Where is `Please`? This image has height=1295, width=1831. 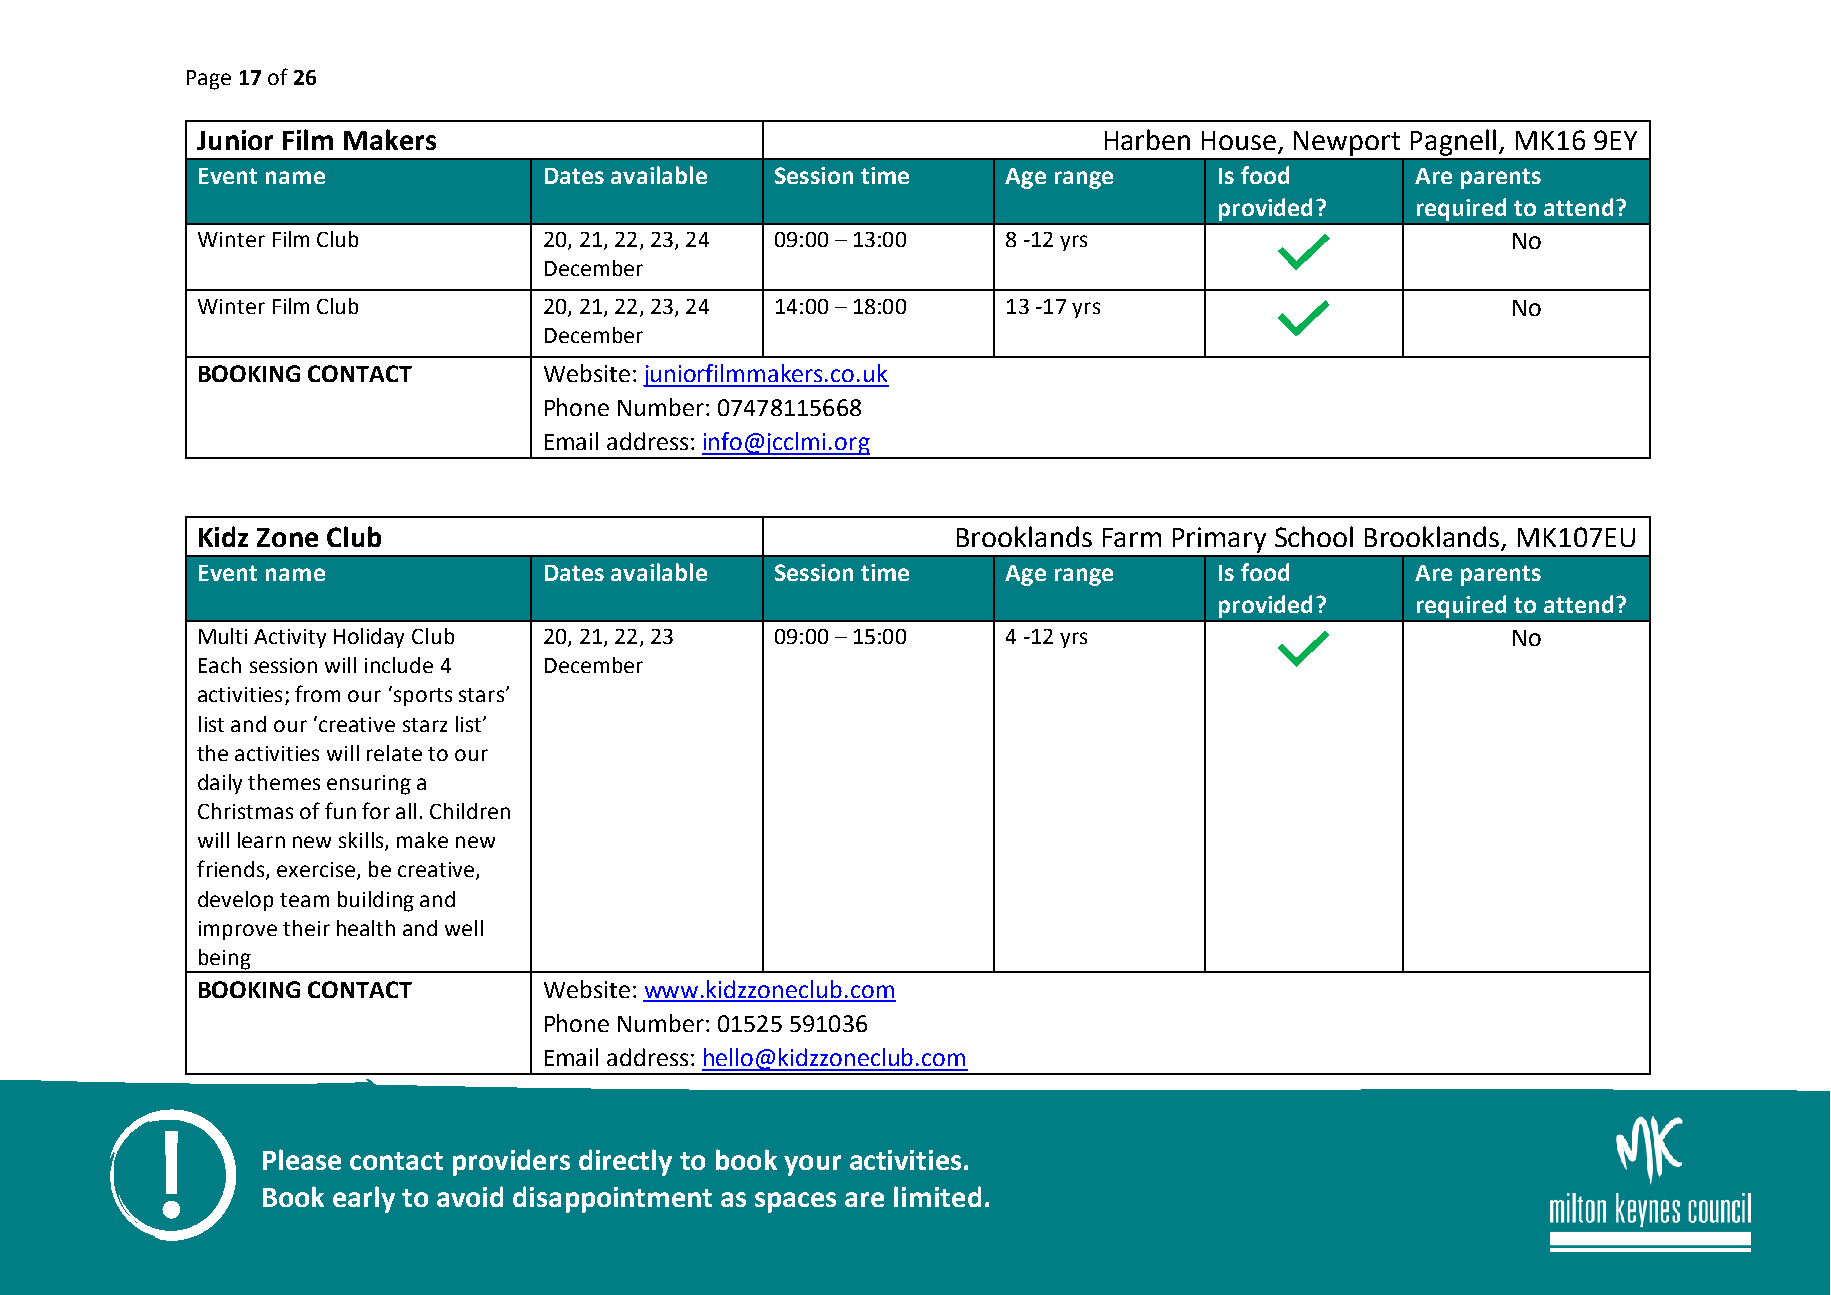 Please is located at coordinates (302, 1159).
